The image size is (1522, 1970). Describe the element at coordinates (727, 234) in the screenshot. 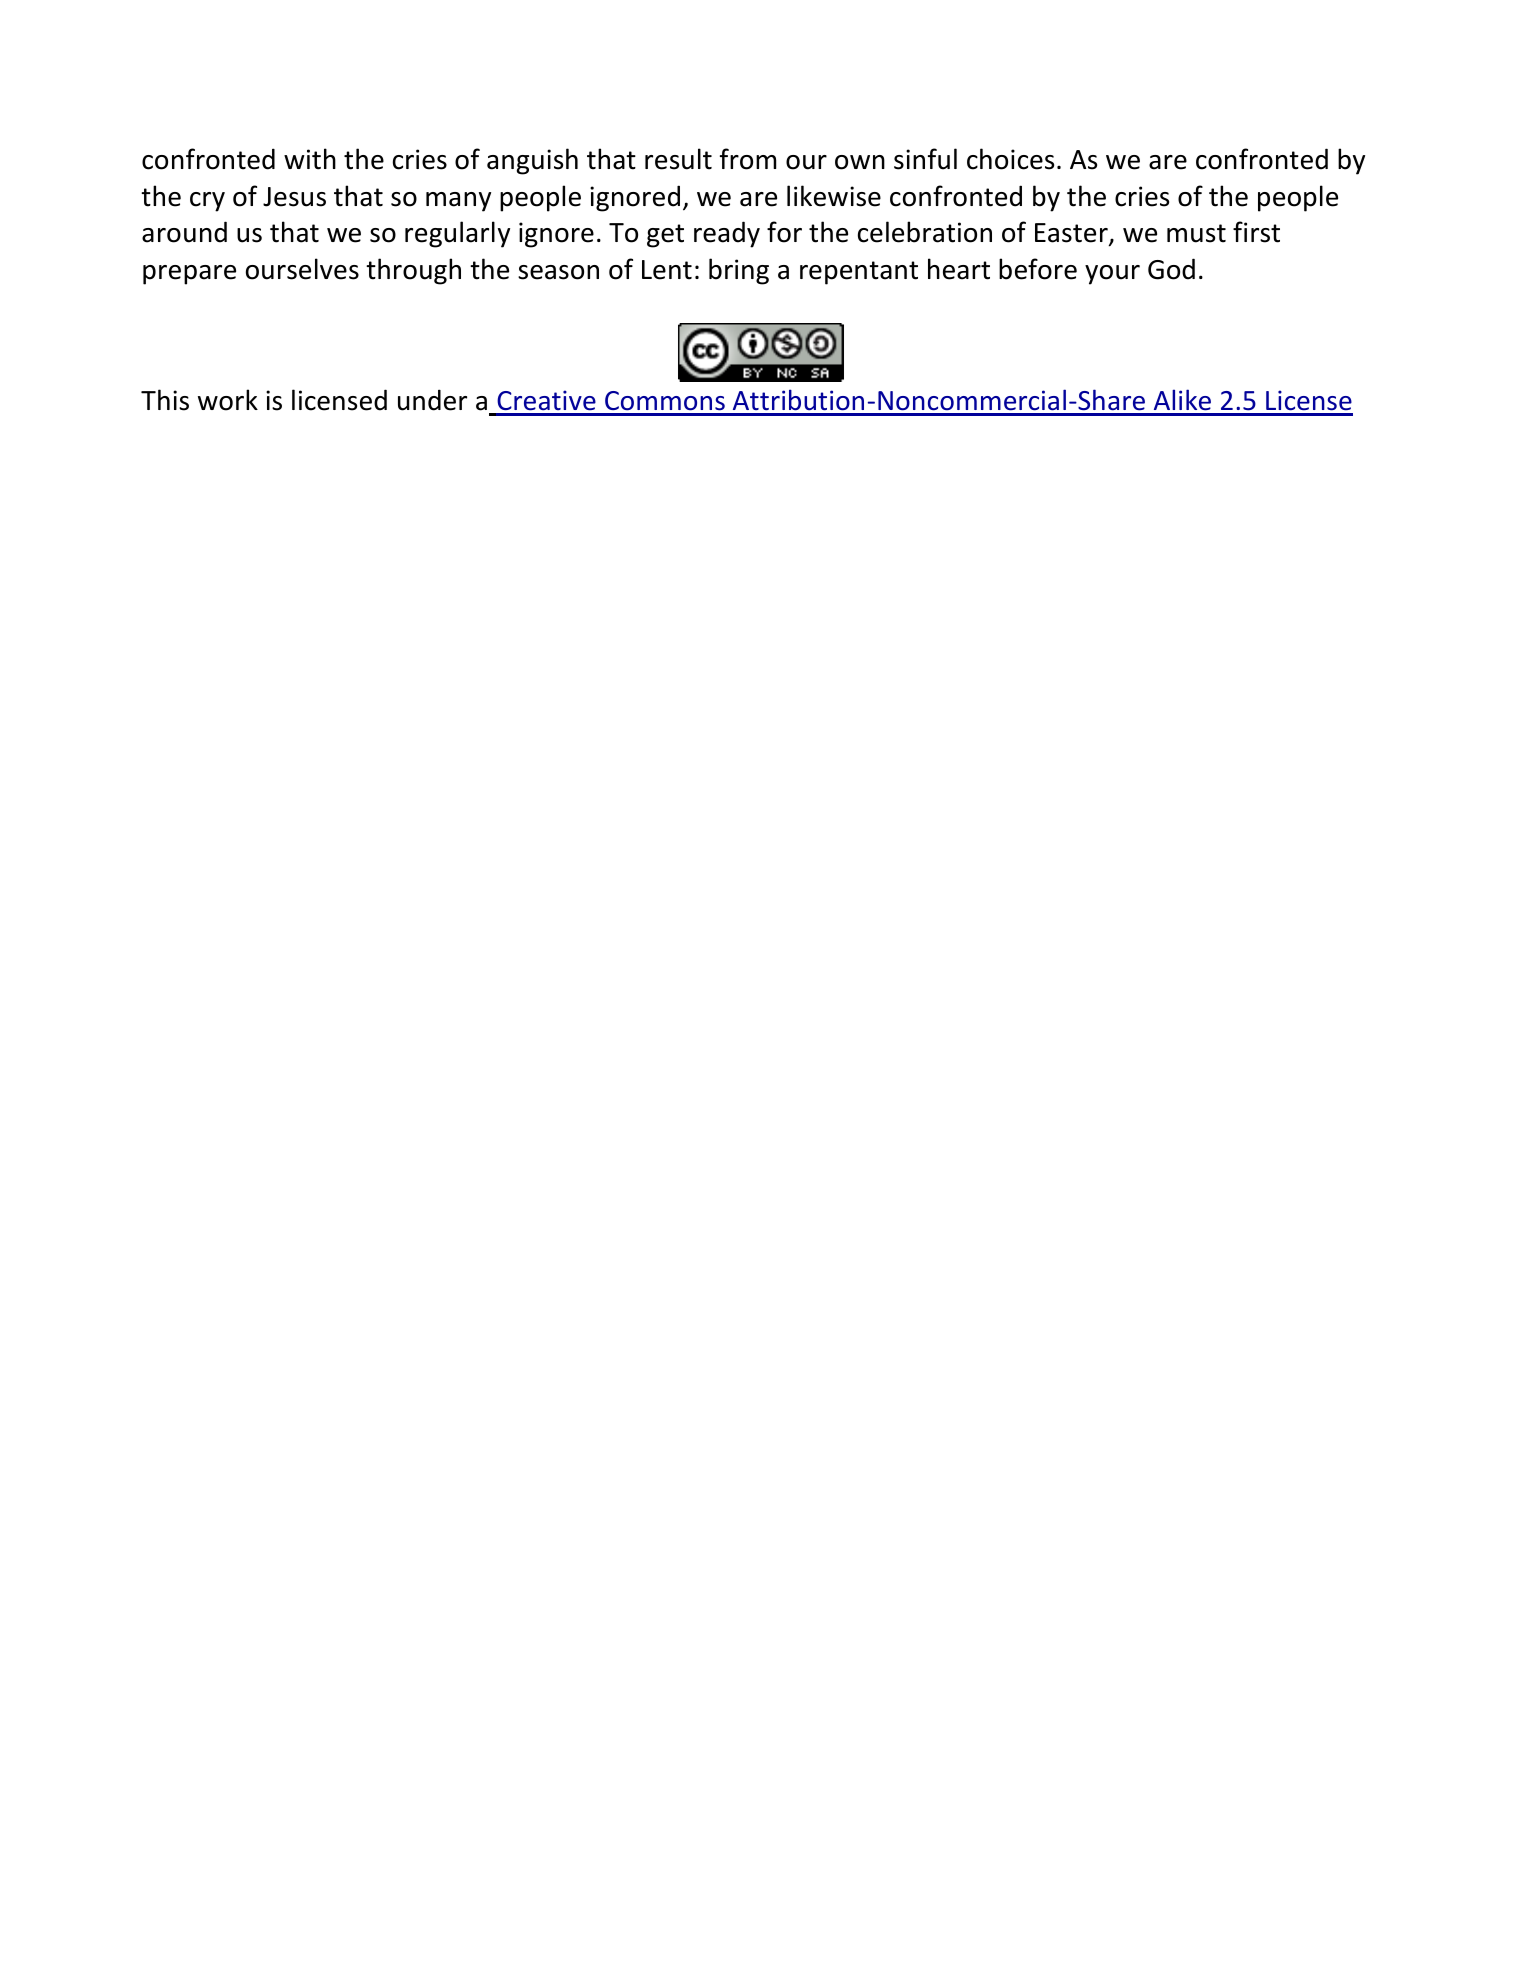

I see `ready` at that location.
